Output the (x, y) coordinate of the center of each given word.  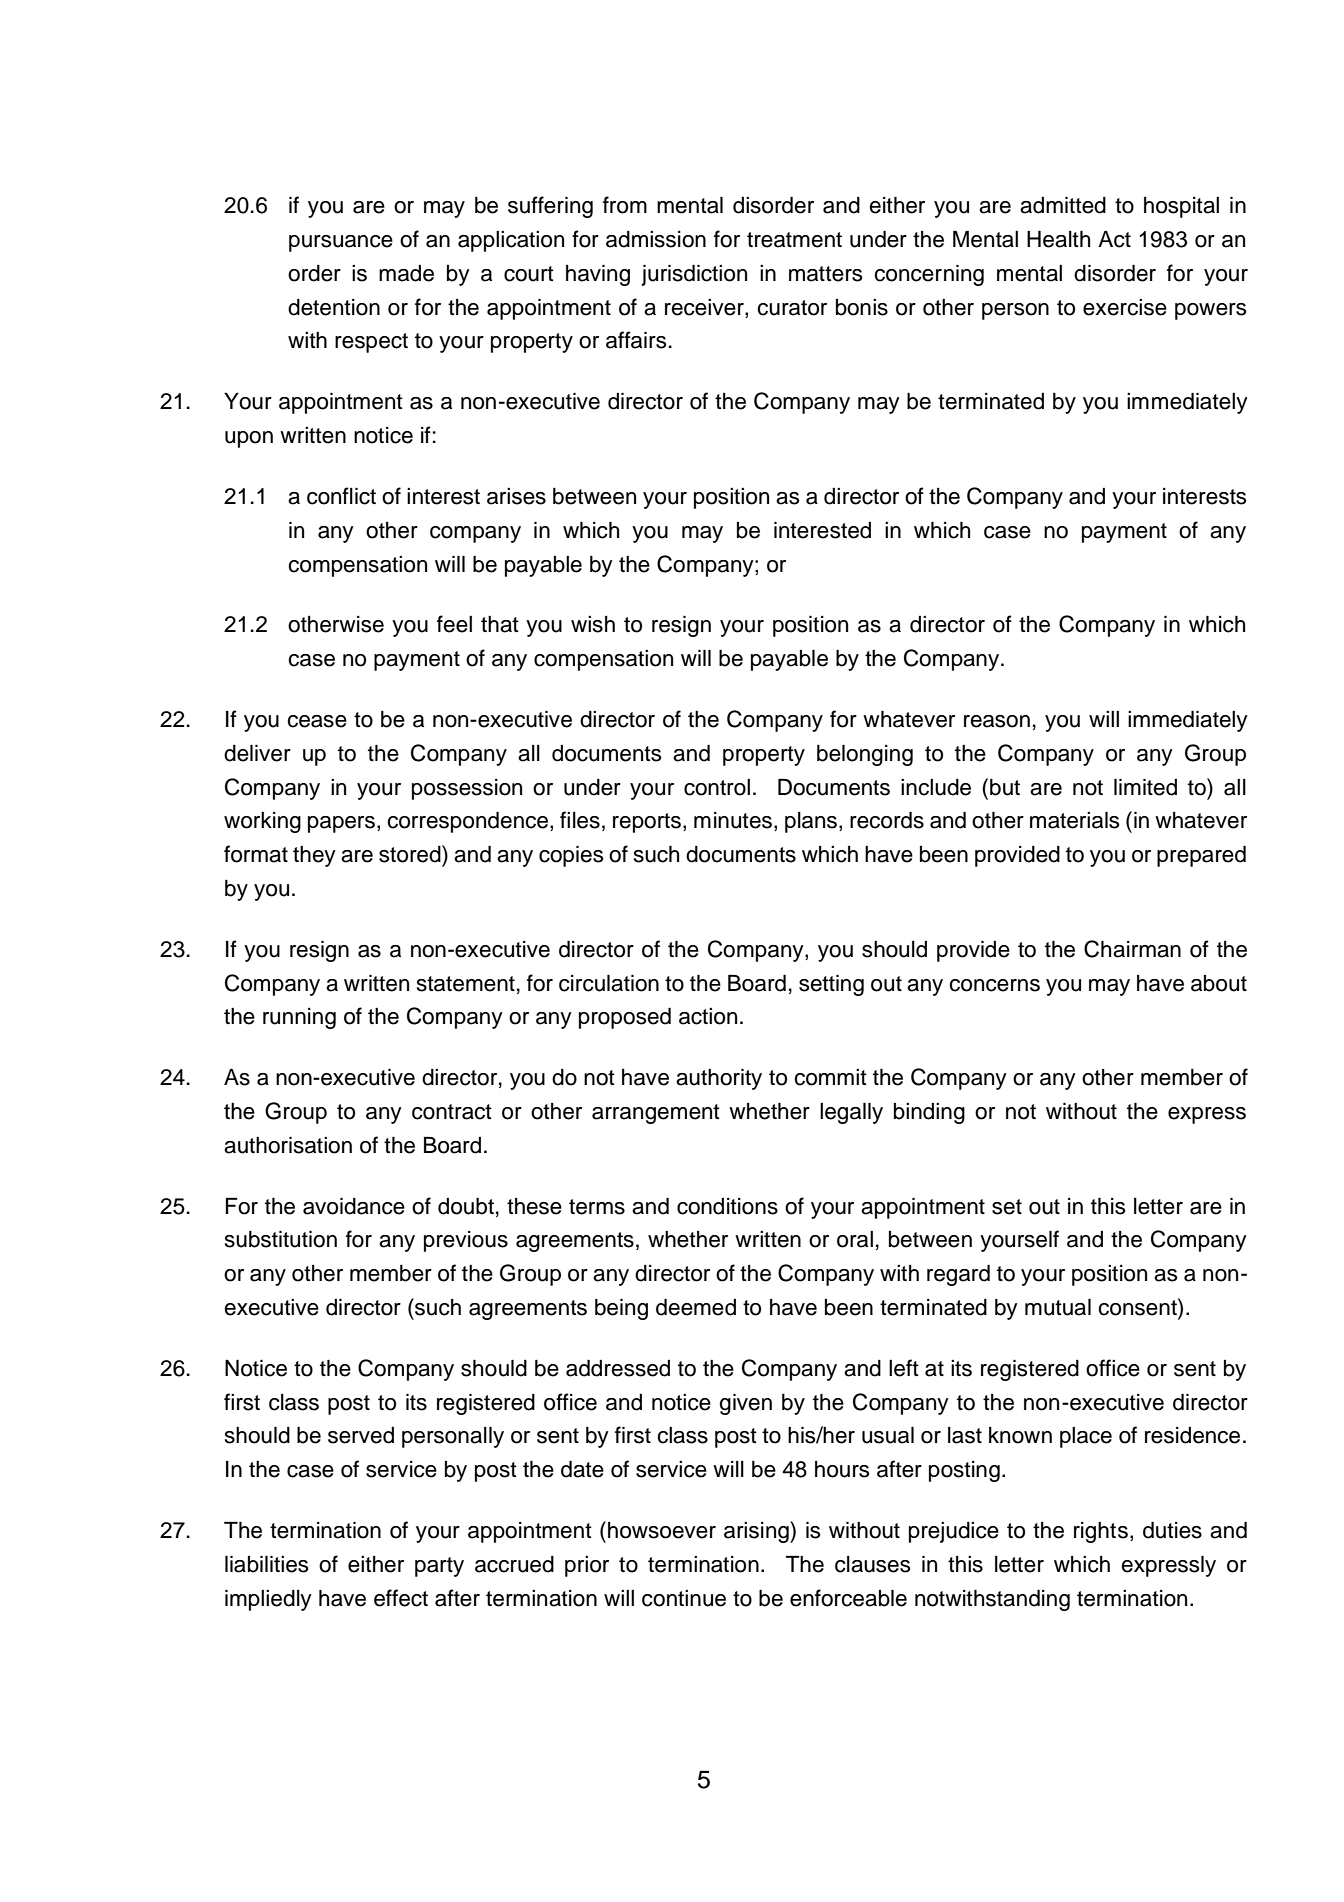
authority (719, 1079)
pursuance (341, 243)
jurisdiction (694, 275)
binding (929, 1113)
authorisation (288, 1145)
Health (1058, 239)
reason (997, 721)
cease (317, 721)
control (717, 787)
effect (401, 1598)
